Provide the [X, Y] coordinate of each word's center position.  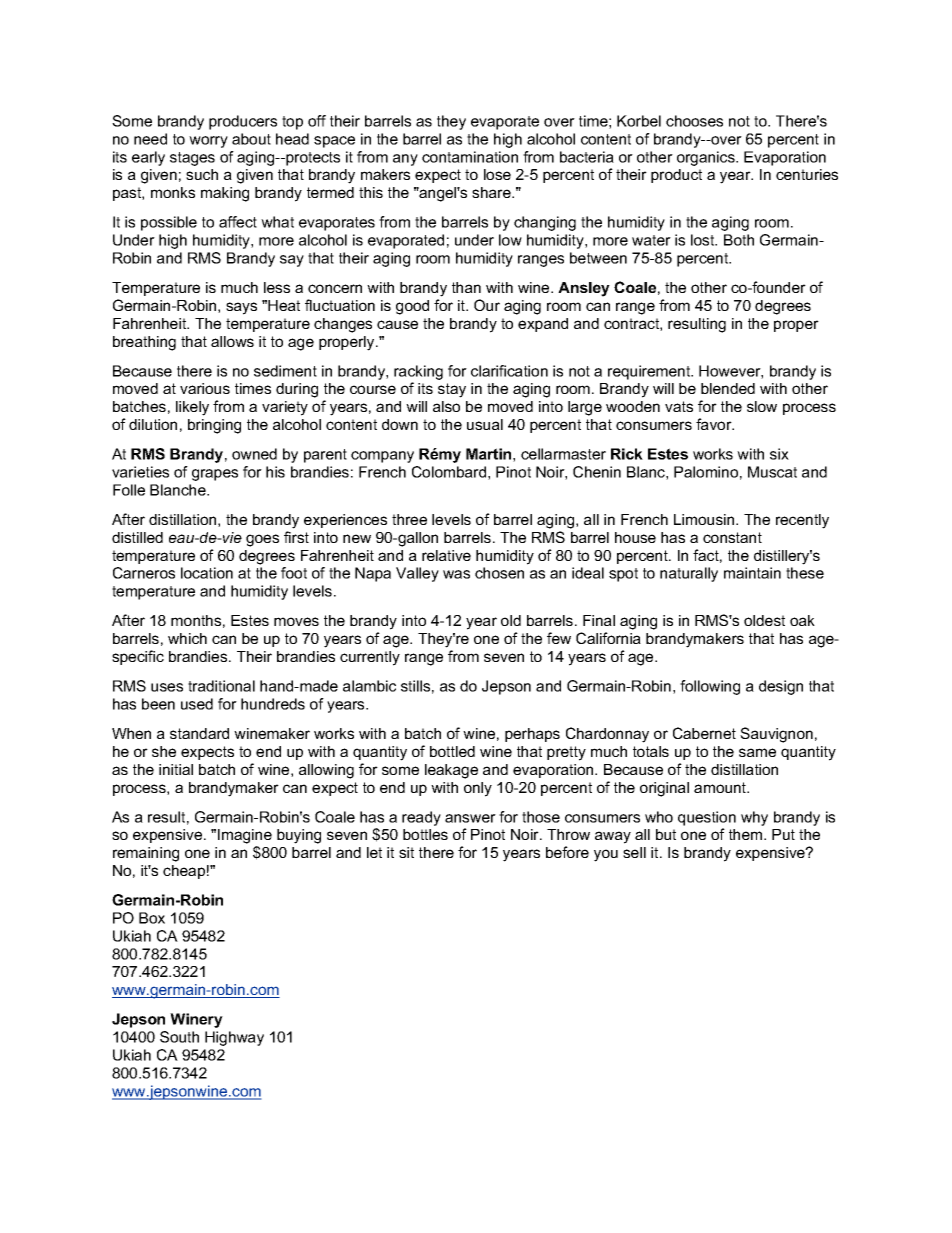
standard [199, 733]
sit [406, 852]
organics [707, 158]
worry [208, 142]
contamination [470, 157]
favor [715, 424]
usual [485, 424]
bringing [214, 426]
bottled [452, 751]
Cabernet [704, 733]
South [179, 1037]
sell [634, 852]
